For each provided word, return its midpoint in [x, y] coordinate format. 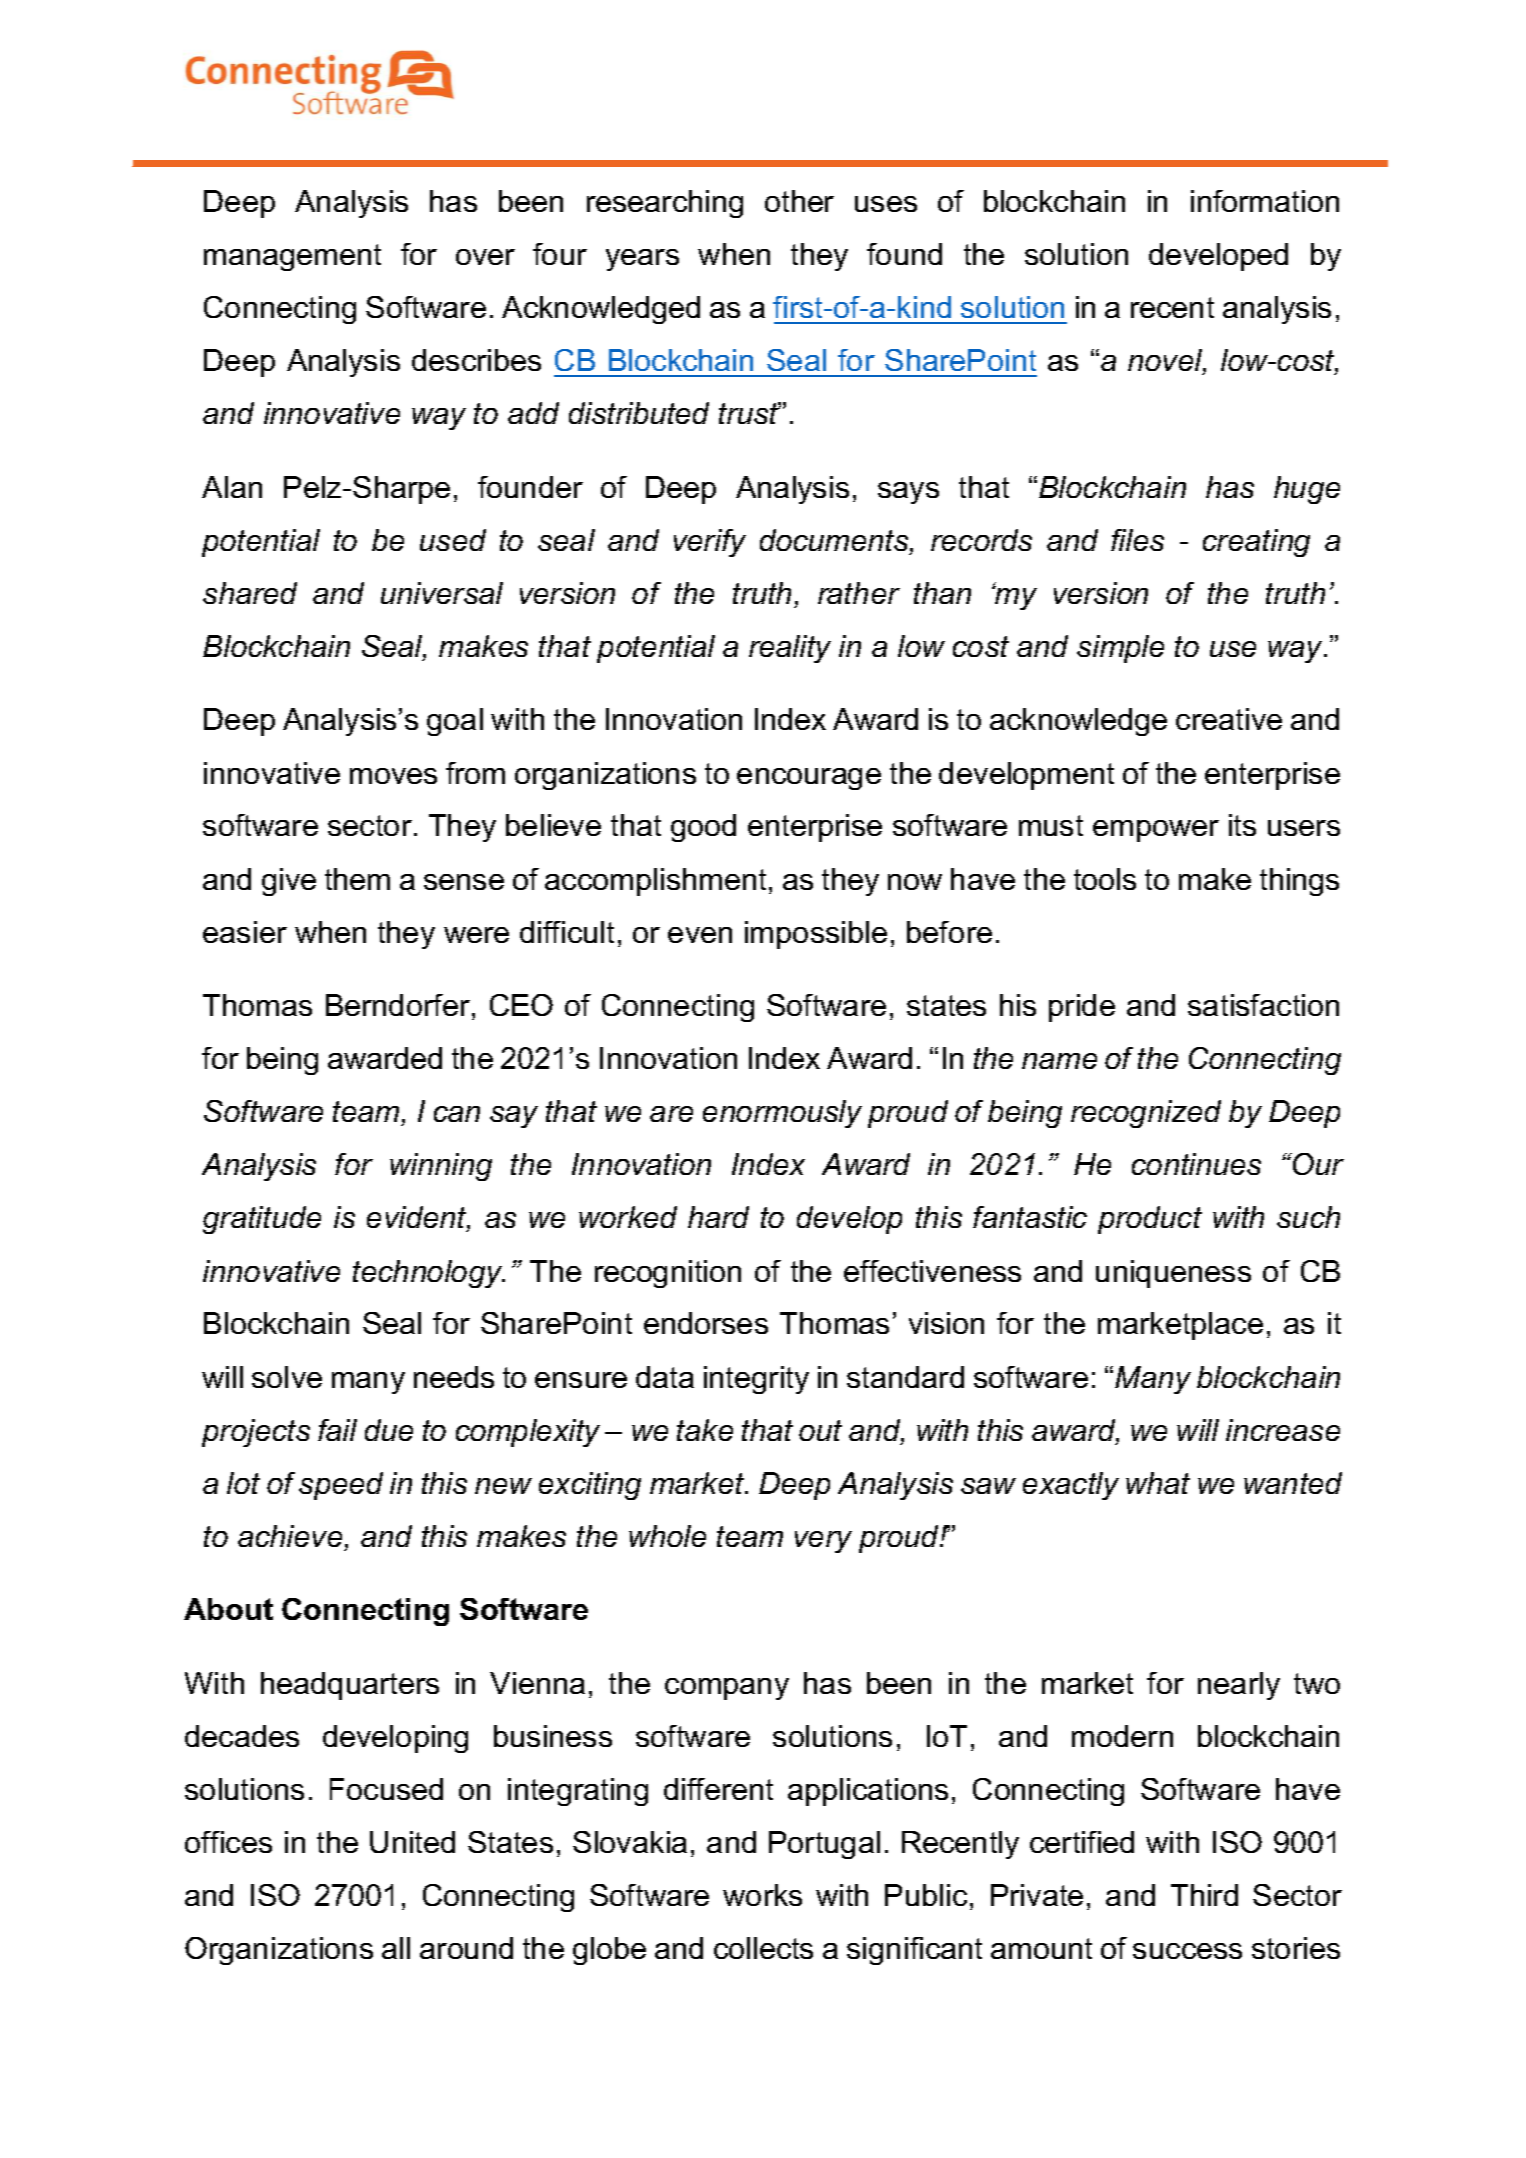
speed [341, 1486]
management [292, 257]
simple [1120, 649]
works [762, 1895]
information [1265, 201]
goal [455, 722]
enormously [782, 1114]
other [799, 201]
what [1158, 1483]
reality [790, 649]
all [396, 1948]
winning [441, 1167]
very [823, 1542]
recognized [1146, 1114]
